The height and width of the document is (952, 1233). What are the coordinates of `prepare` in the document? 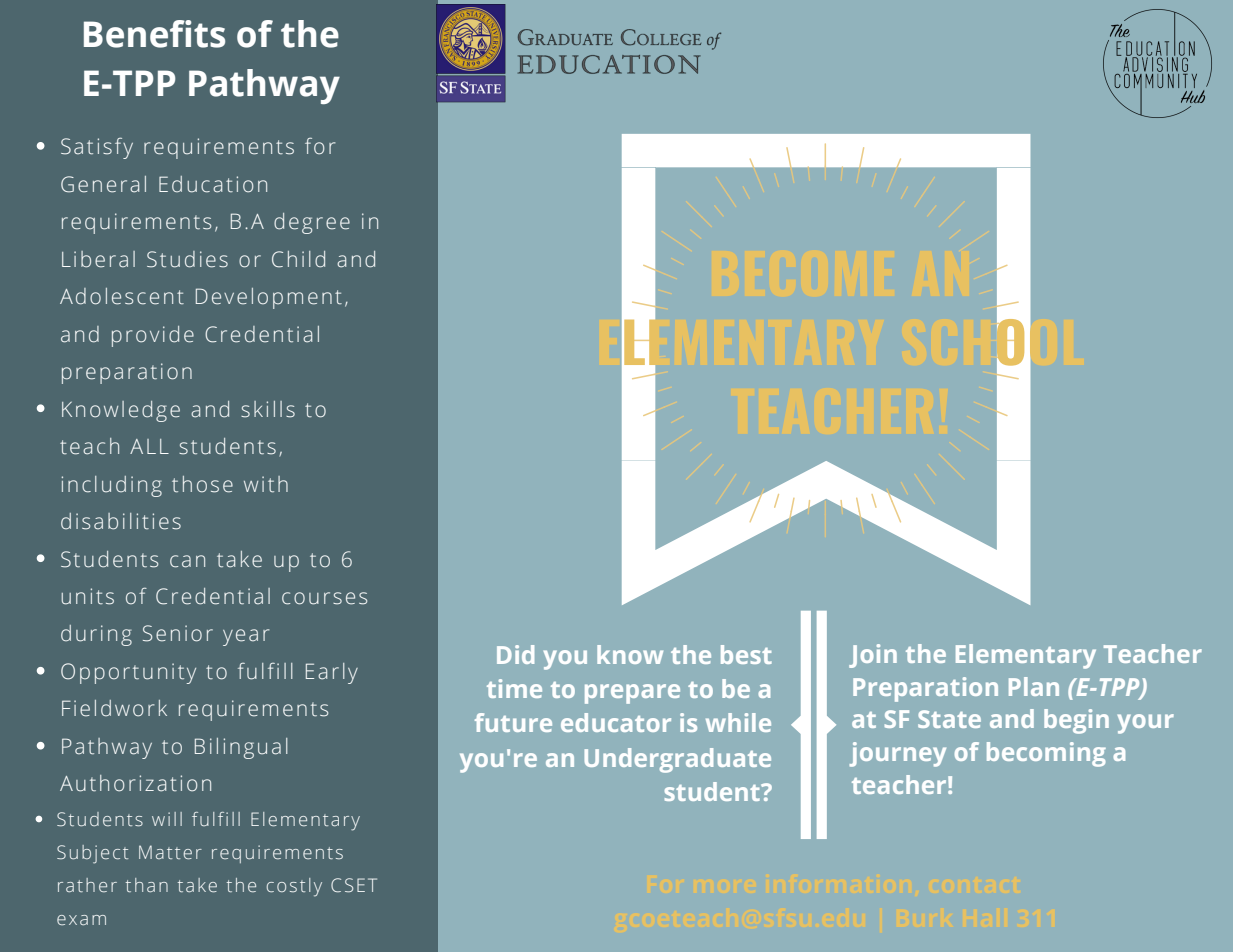 It's located at (632, 694).
